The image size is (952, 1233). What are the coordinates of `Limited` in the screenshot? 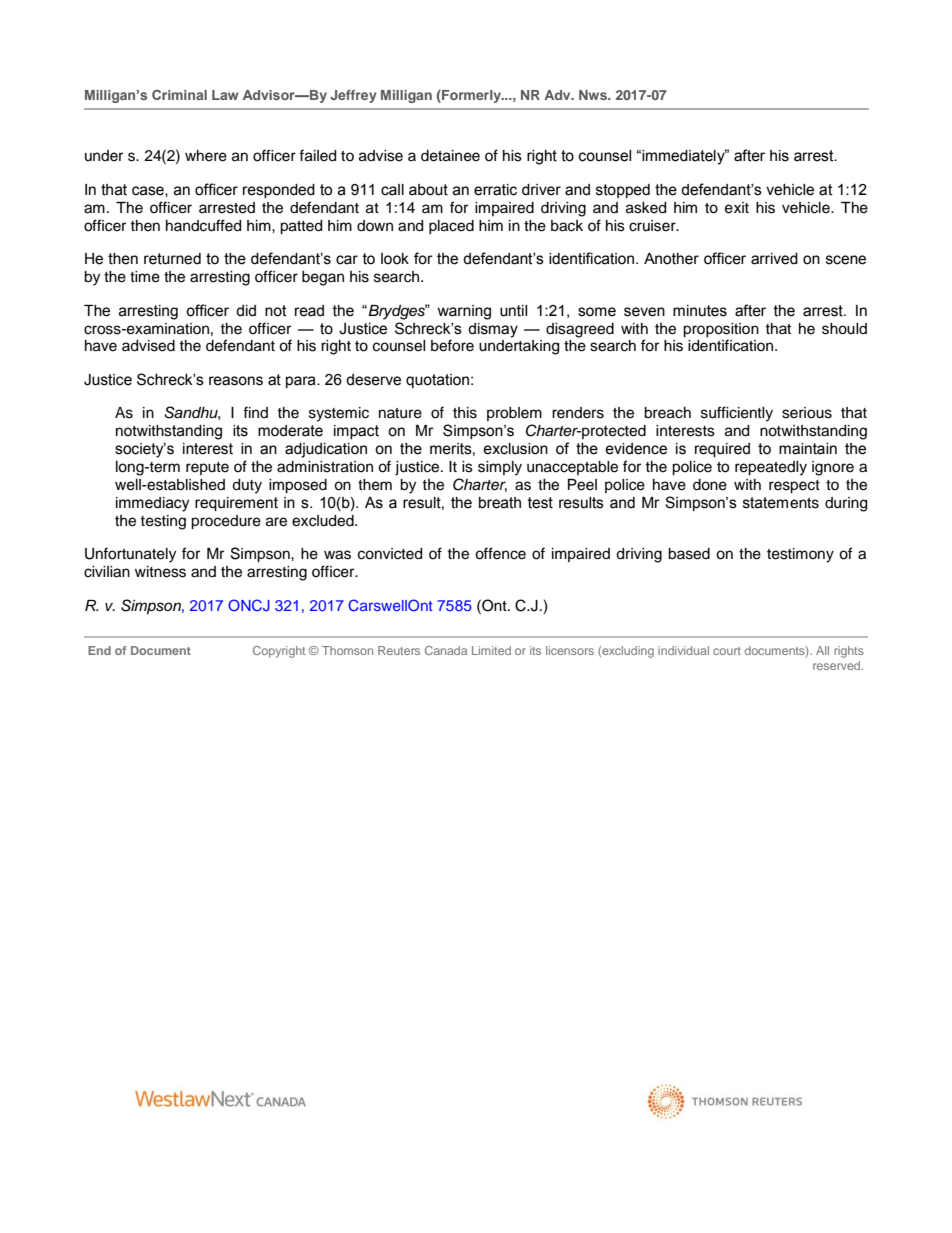 It's located at (491, 650).
